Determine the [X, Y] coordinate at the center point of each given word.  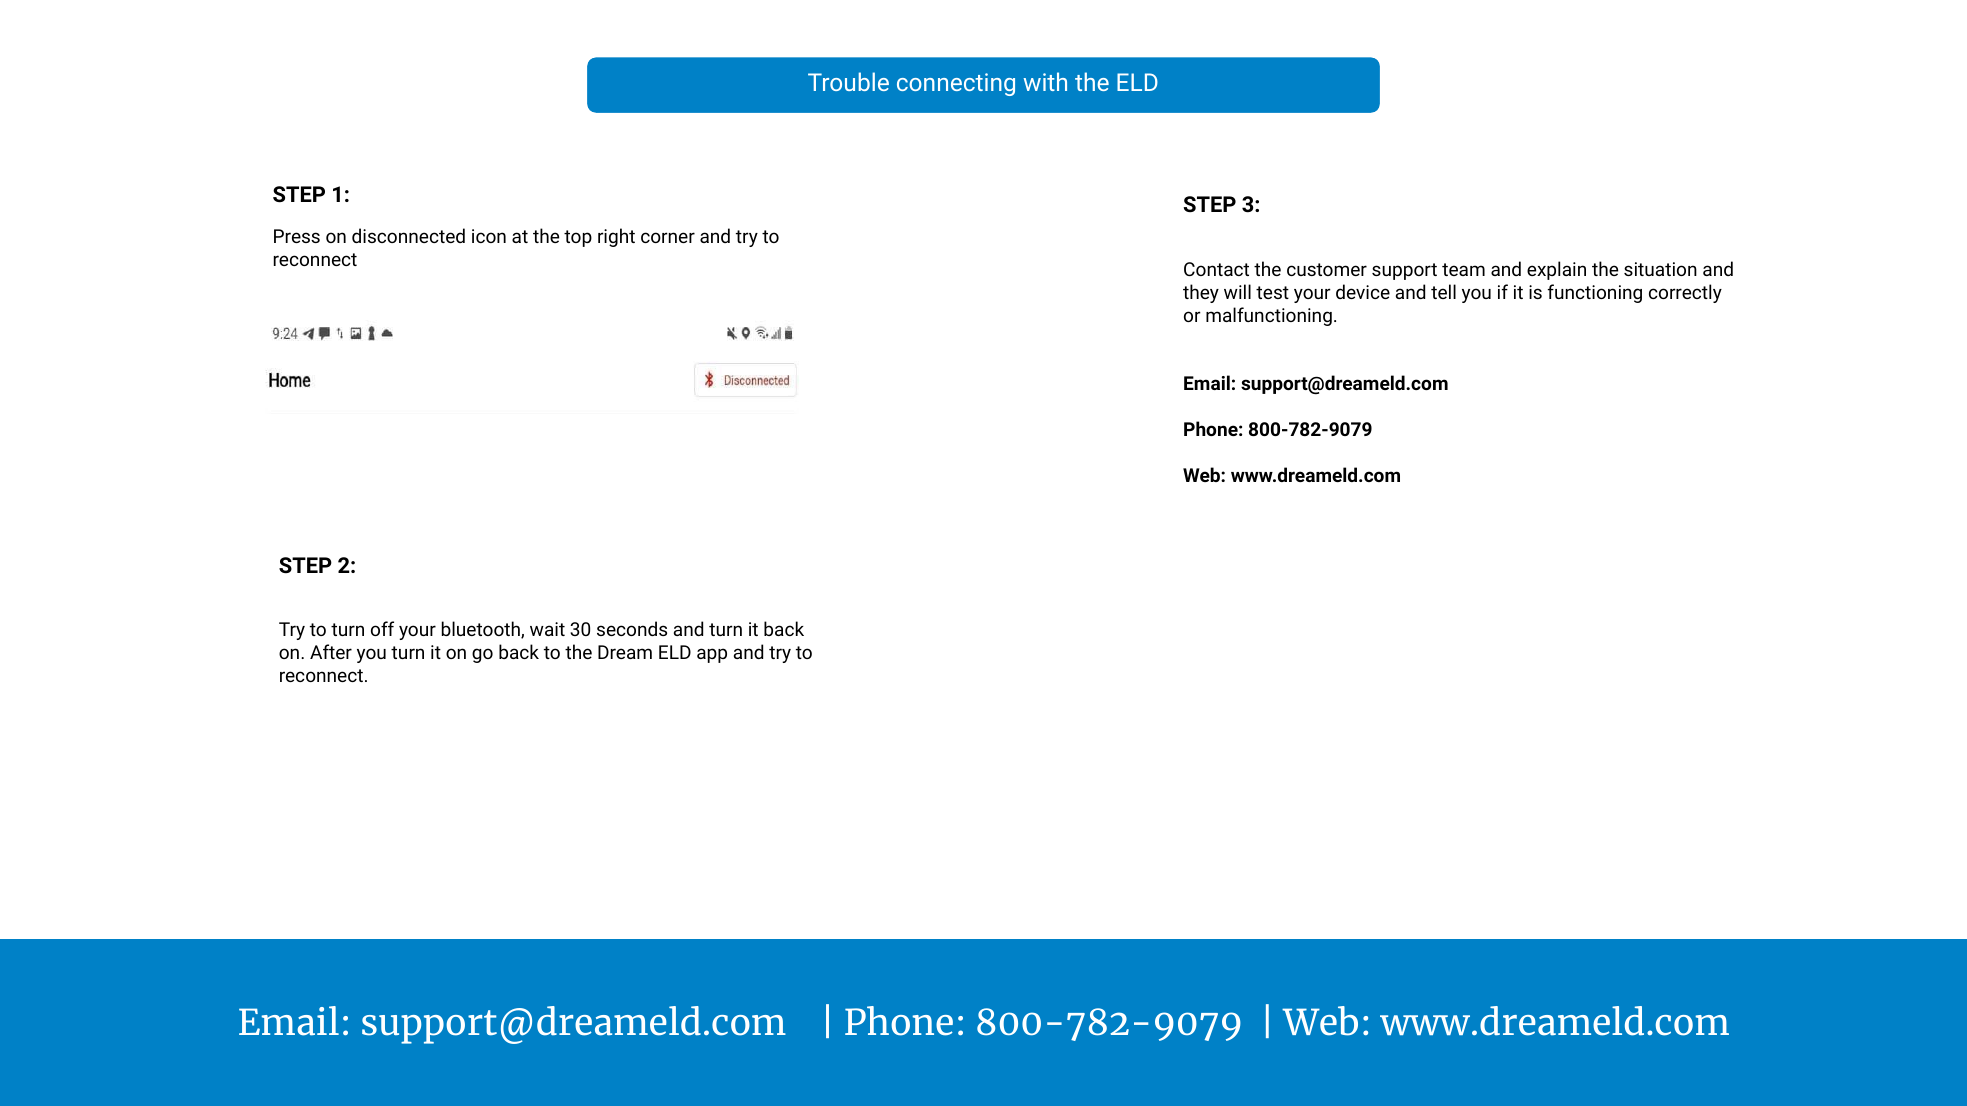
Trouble [848, 81]
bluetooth [482, 630]
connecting [956, 84]
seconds [632, 628]
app [712, 655]
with [1045, 81]
